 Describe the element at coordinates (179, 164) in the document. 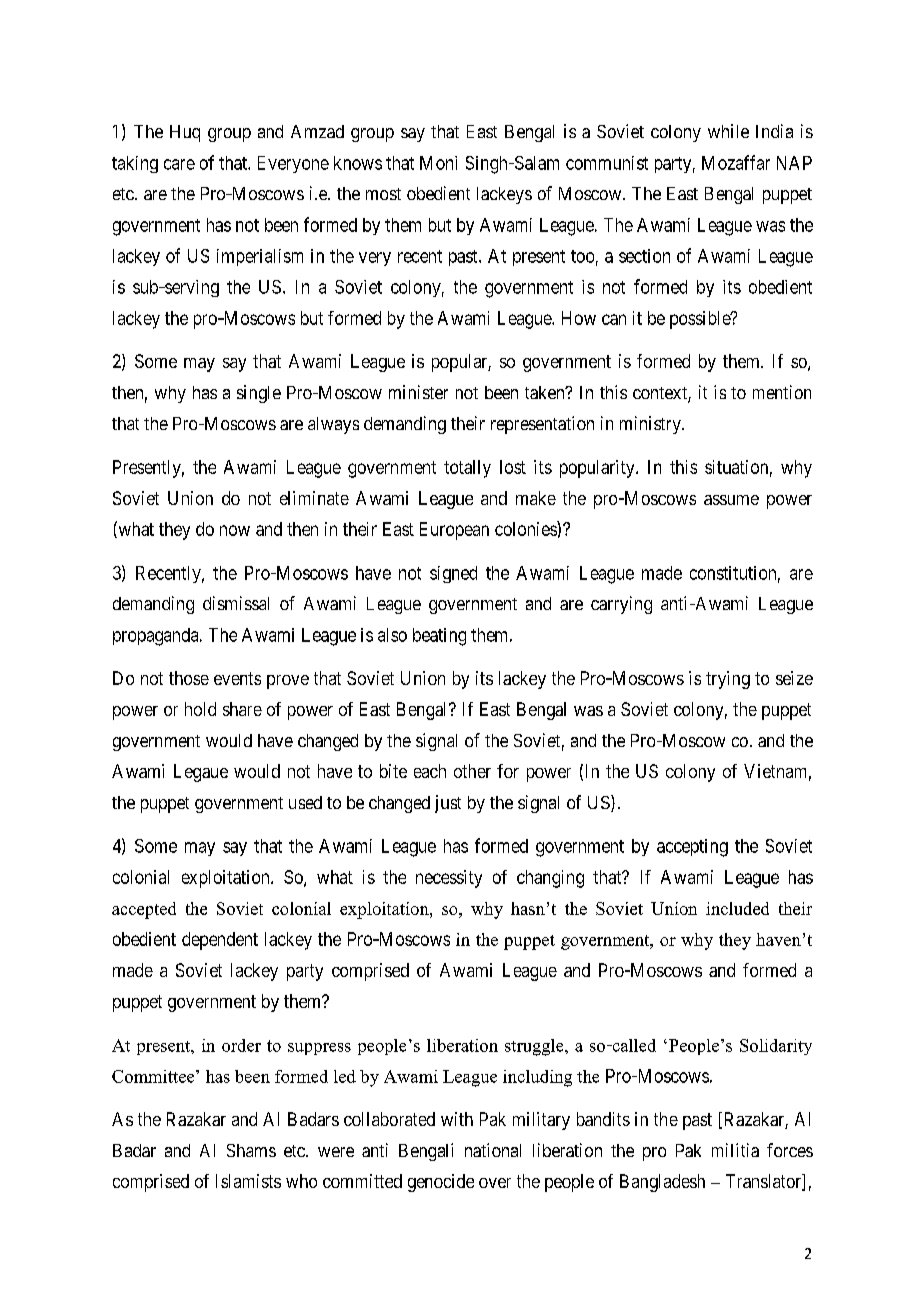

I see `care` at that location.
